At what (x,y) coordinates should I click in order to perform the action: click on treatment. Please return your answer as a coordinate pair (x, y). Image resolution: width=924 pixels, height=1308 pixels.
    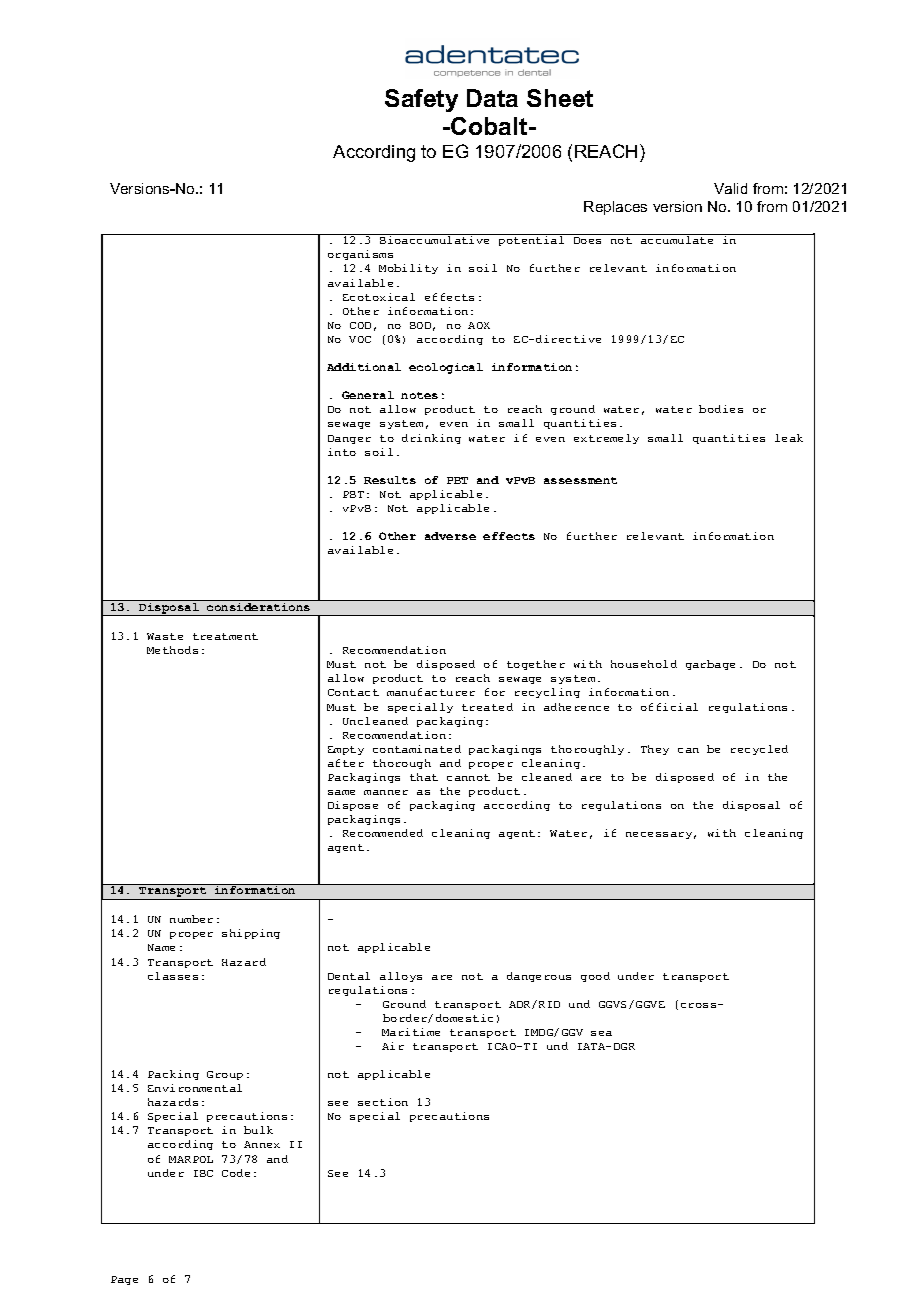
    Looking at the image, I should click on (225, 636).
